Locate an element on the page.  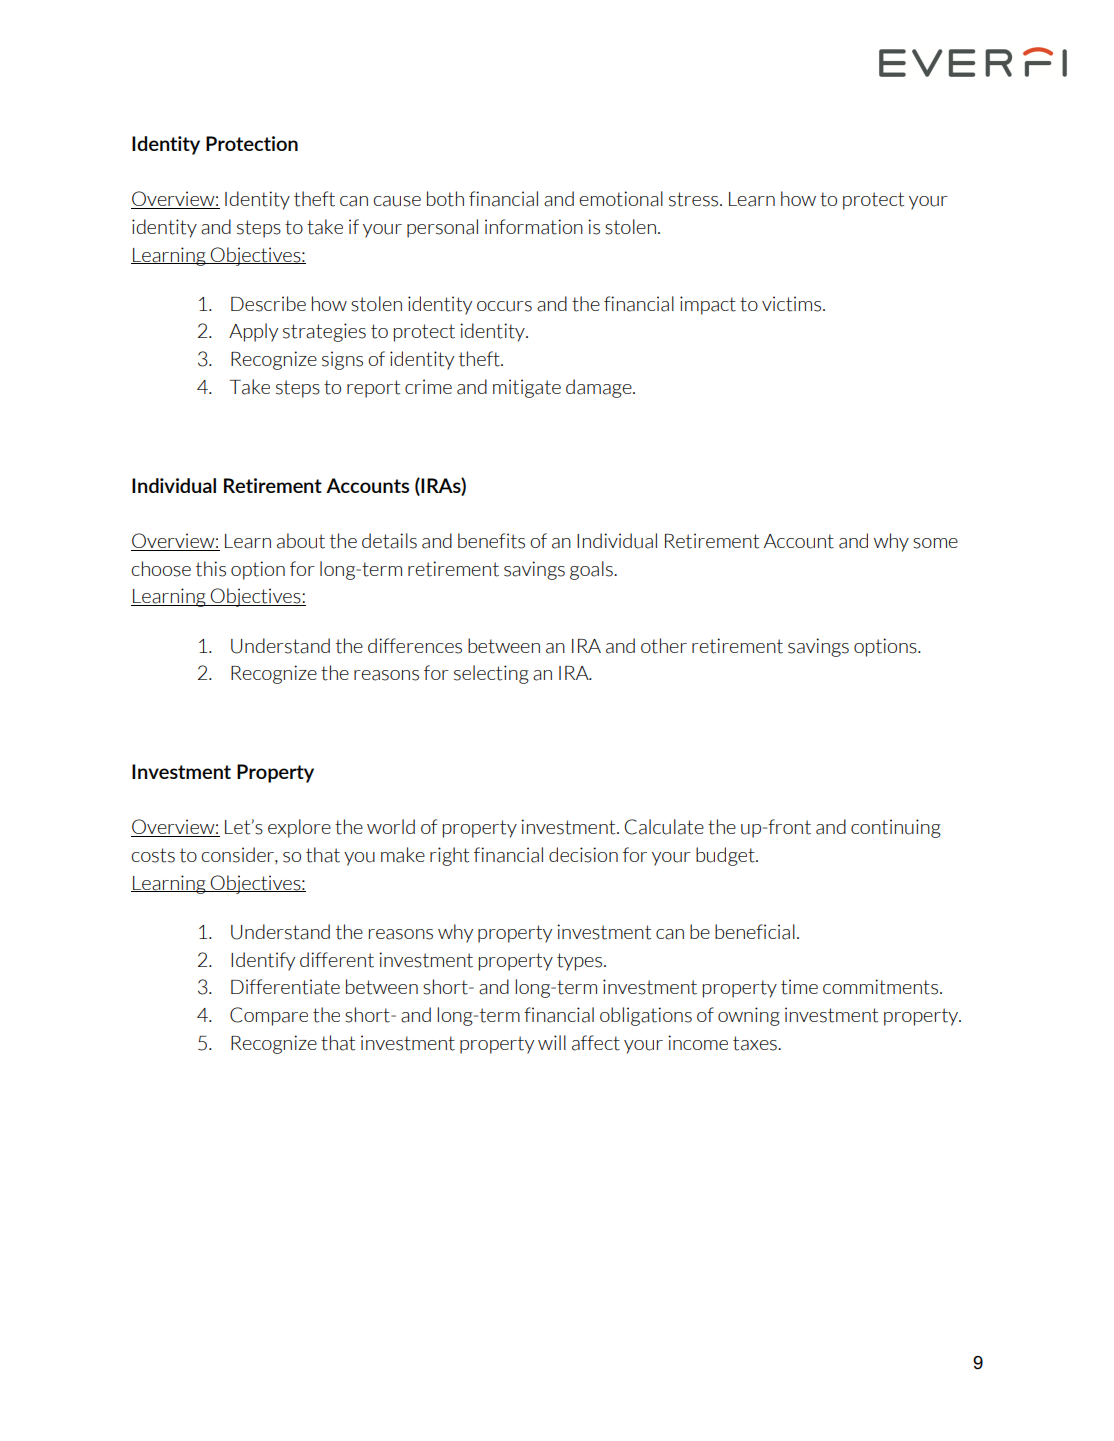
Describe is located at coordinates (268, 304).
